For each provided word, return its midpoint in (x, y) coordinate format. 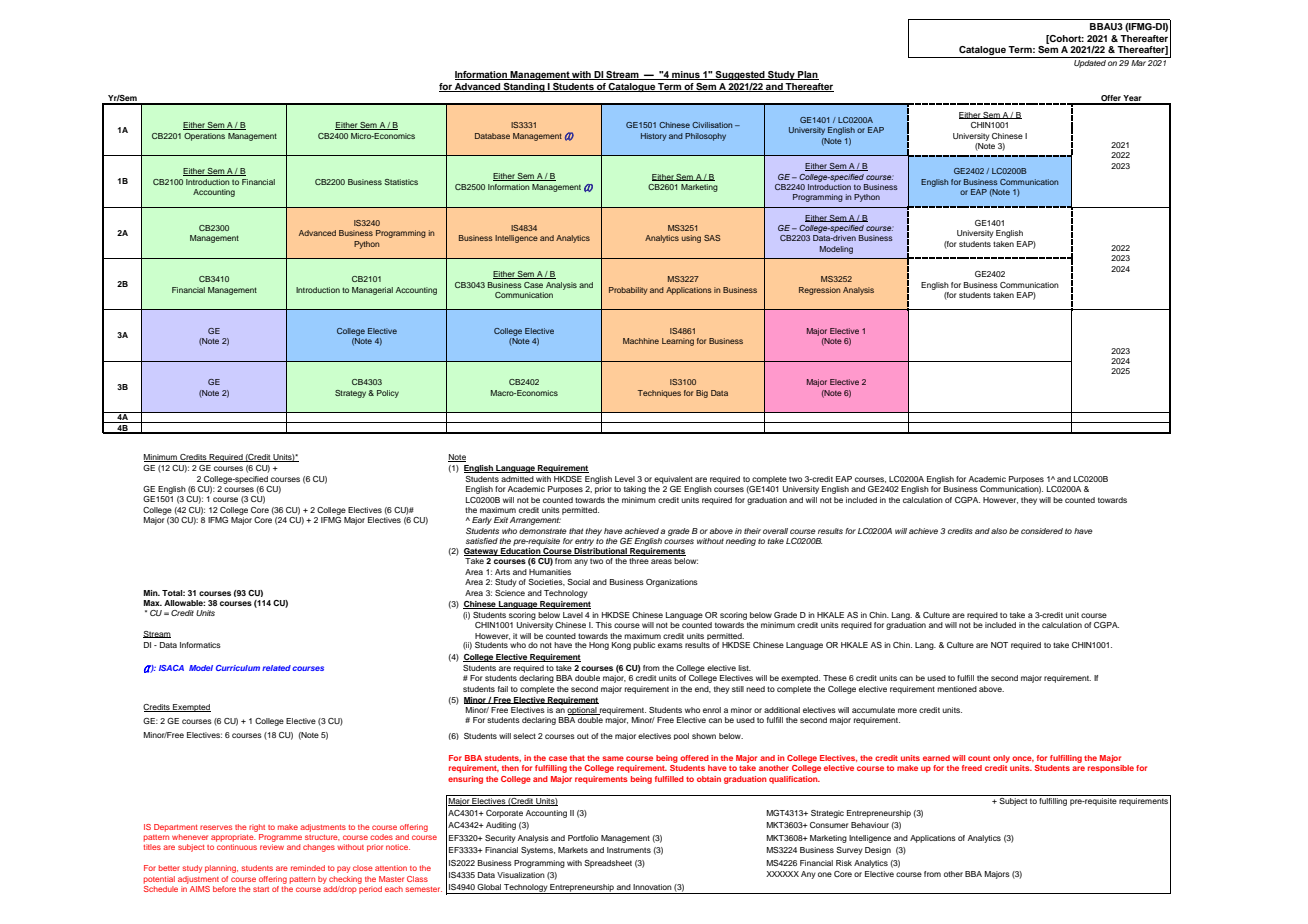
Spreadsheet (608, 864)
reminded (308, 868)
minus (686, 75)
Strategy (352, 394)
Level (625, 479)
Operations (204, 137)
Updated (1090, 62)
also (999, 531)
